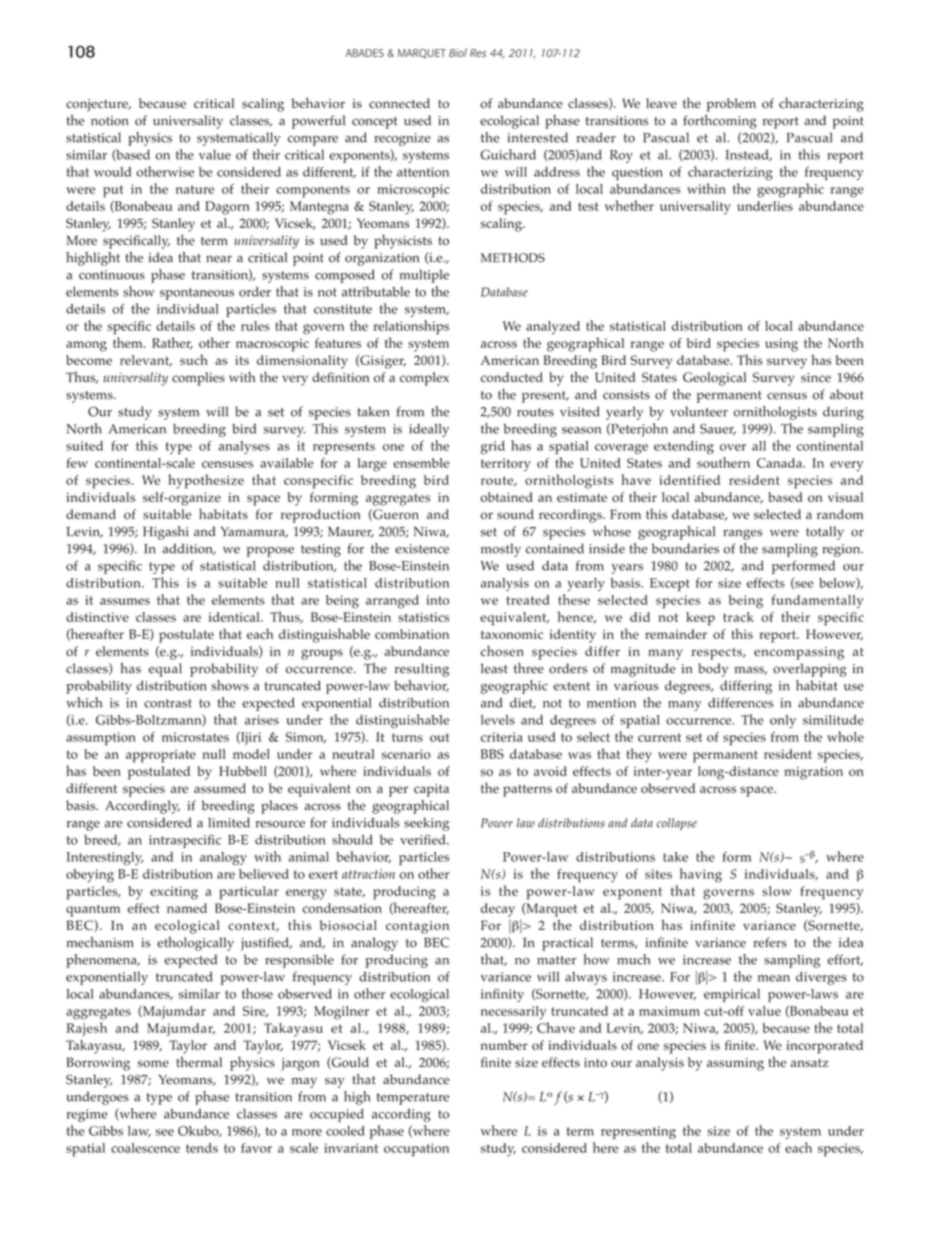  What do you see at coordinates (731, 105) in the screenshot?
I see `problem` at bounding box center [731, 105].
